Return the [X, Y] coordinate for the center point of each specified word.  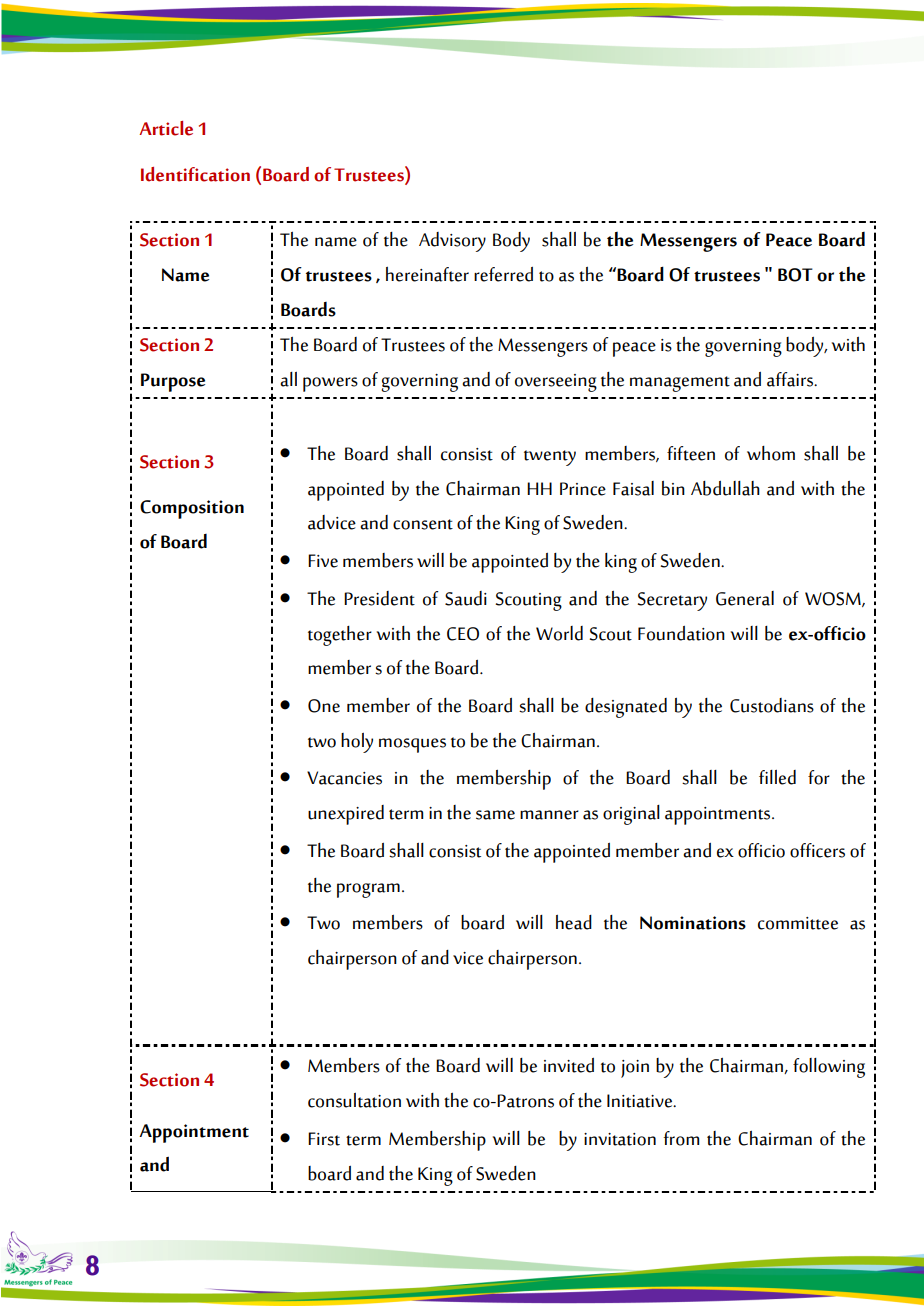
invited [569, 1065]
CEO [463, 634]
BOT [795, 275]
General [745, 598]
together [340, 636]
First [324, 1139]
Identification [195, 174]
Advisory [452, 242]
